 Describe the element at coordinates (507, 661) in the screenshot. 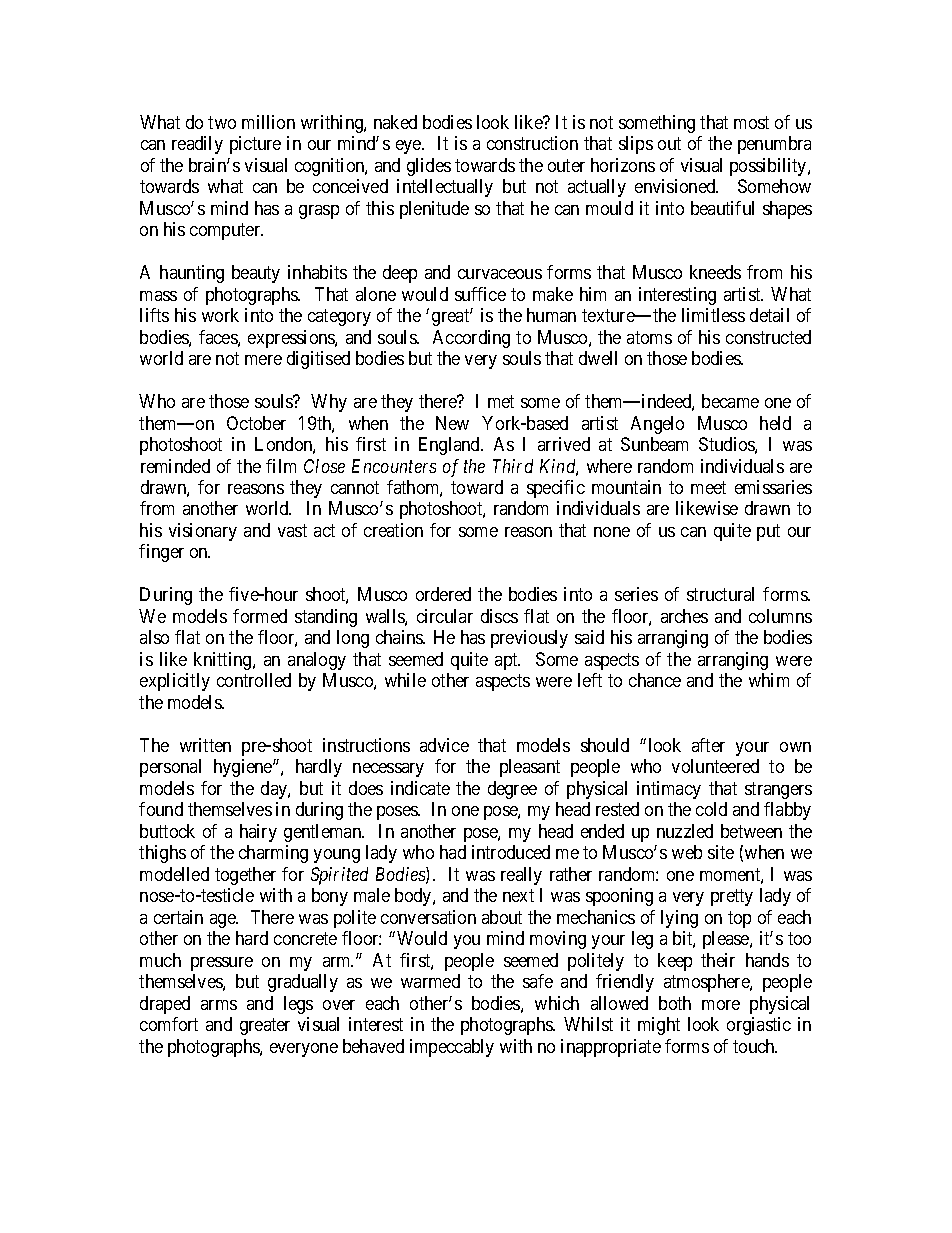

I see `apt` at that location.
